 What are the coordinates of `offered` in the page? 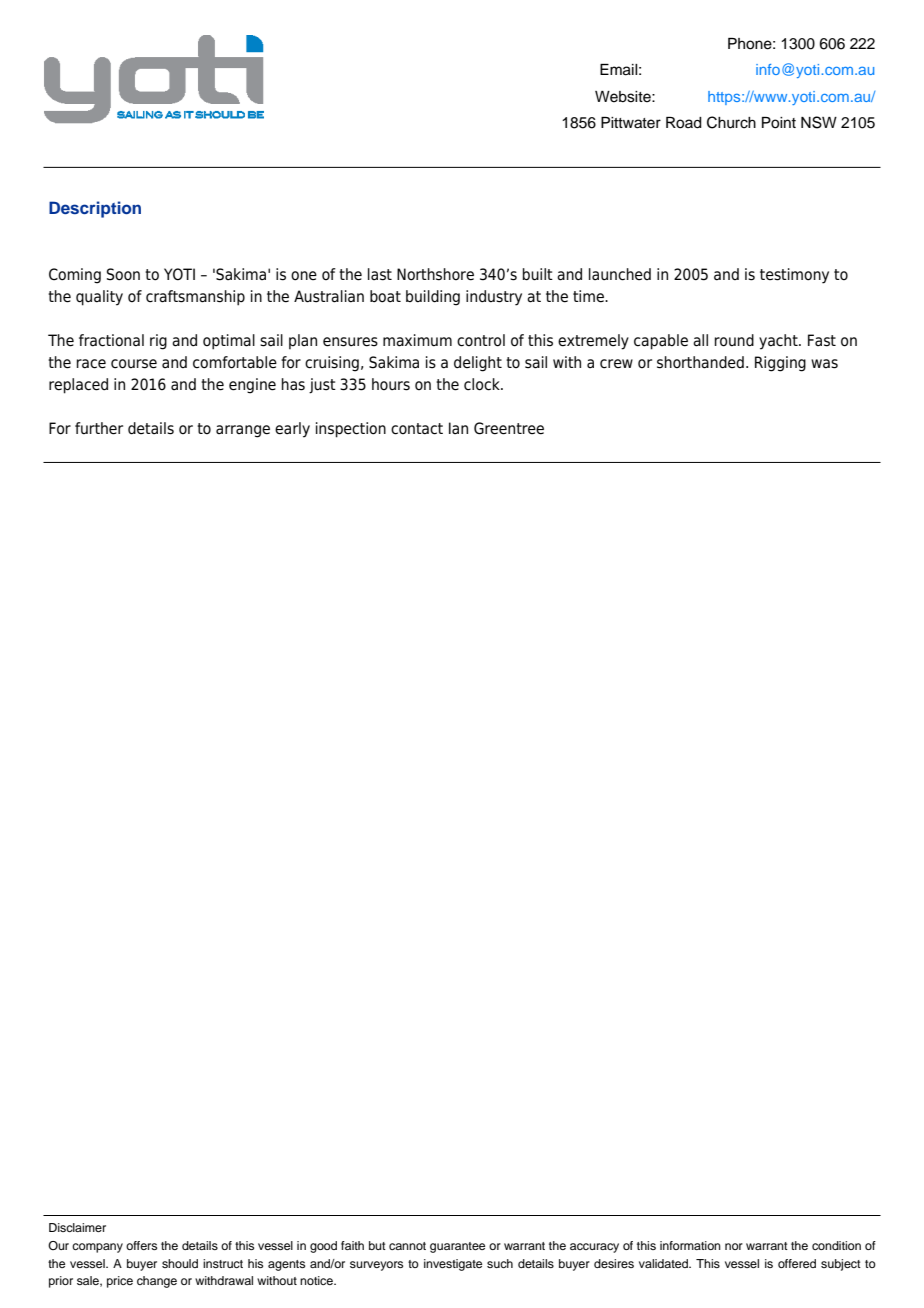 It's located at (797, 1263).
